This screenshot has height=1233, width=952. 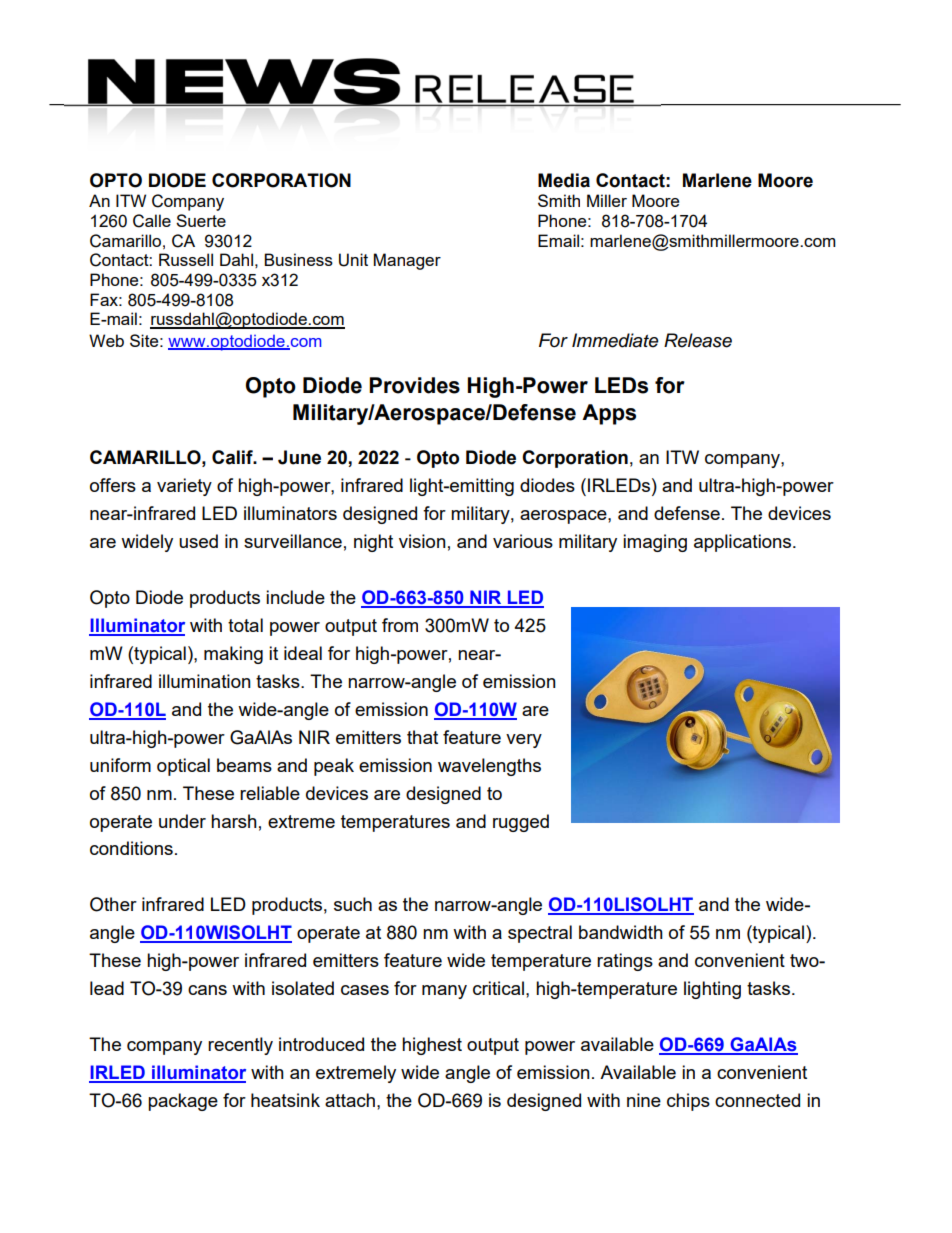 I want to click on Release, so click(x=698, y=340).
